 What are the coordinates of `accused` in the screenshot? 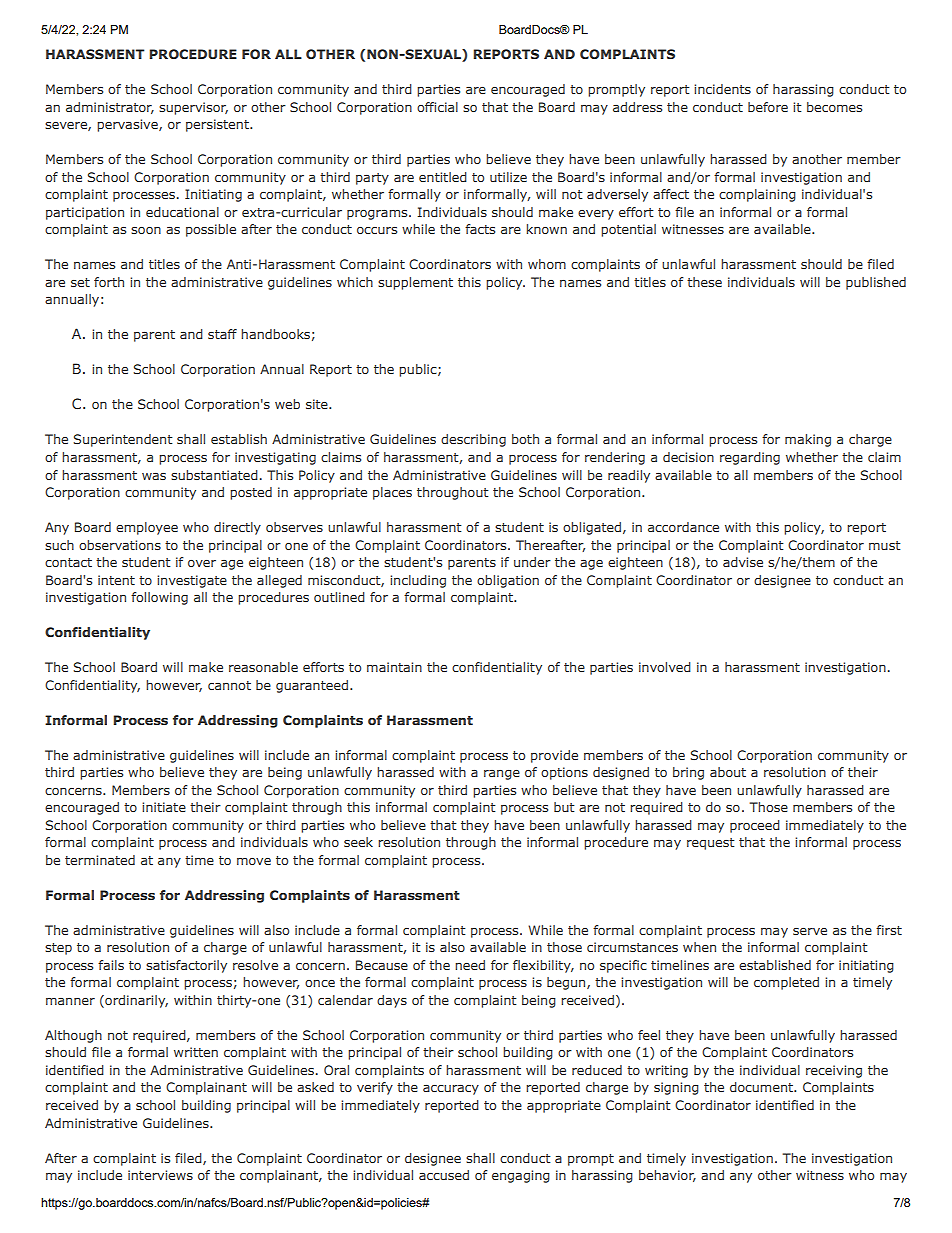 It's located at (444, 1175).
